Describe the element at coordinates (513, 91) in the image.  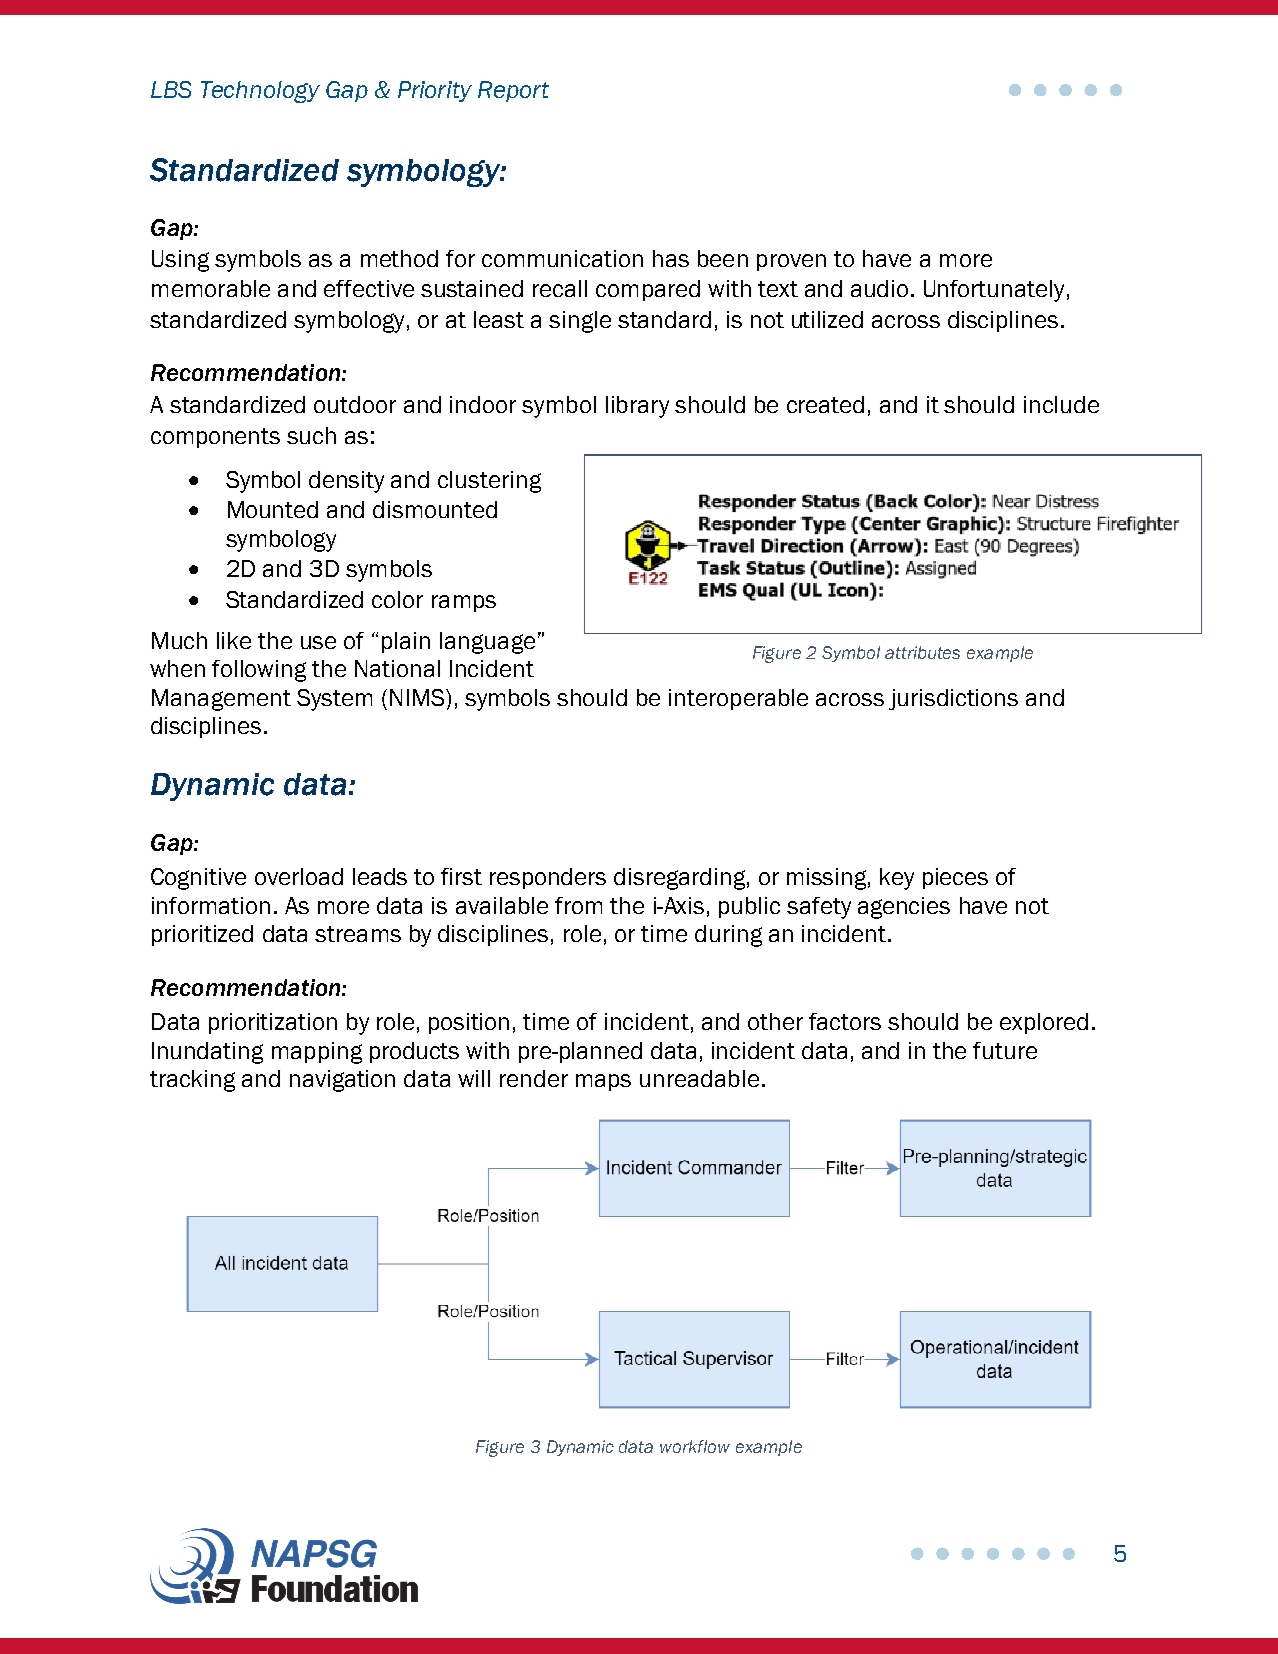
I see `Report` at that location.
